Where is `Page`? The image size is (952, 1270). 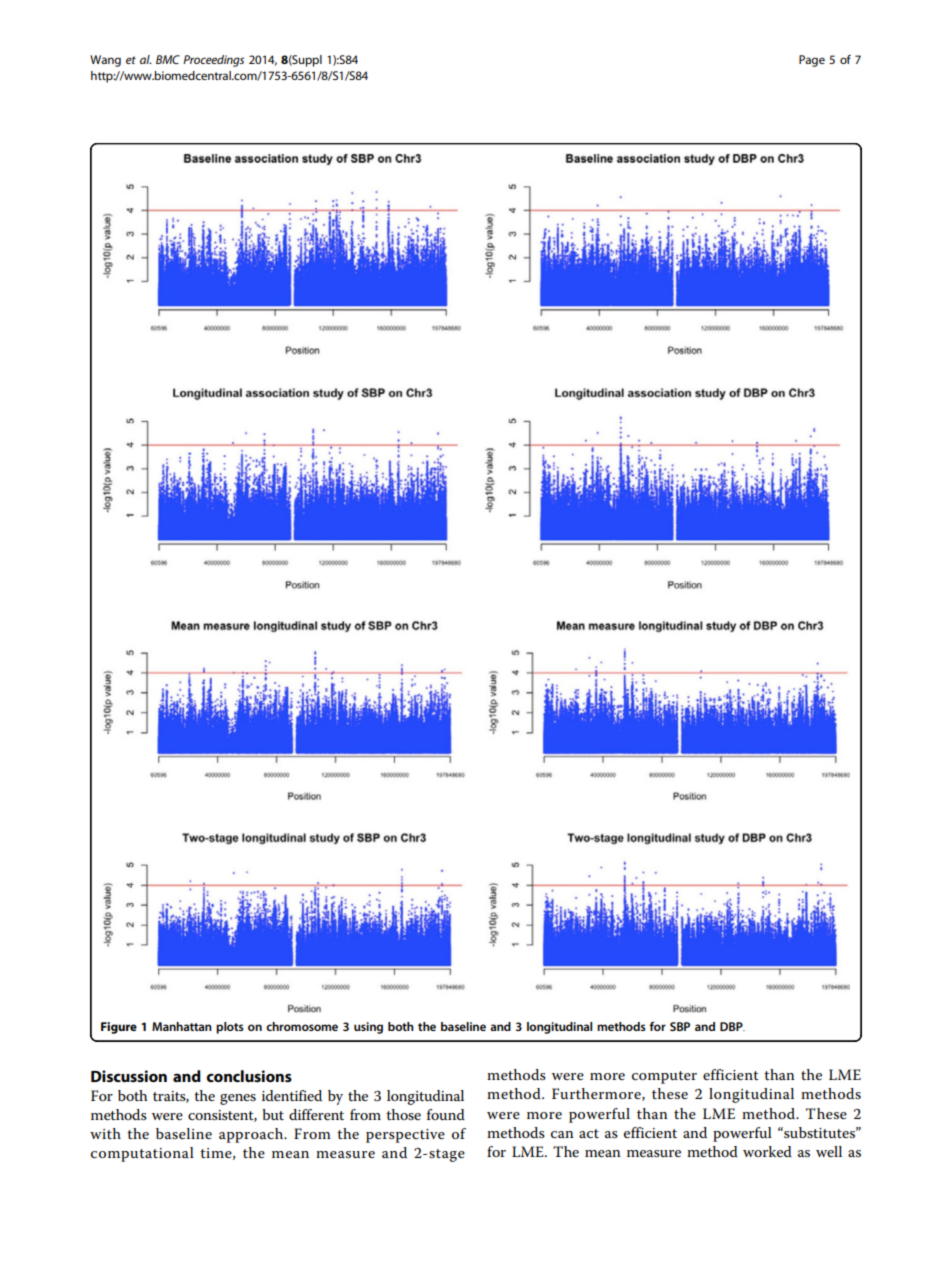
Page is located at coordinates (812, 61).
